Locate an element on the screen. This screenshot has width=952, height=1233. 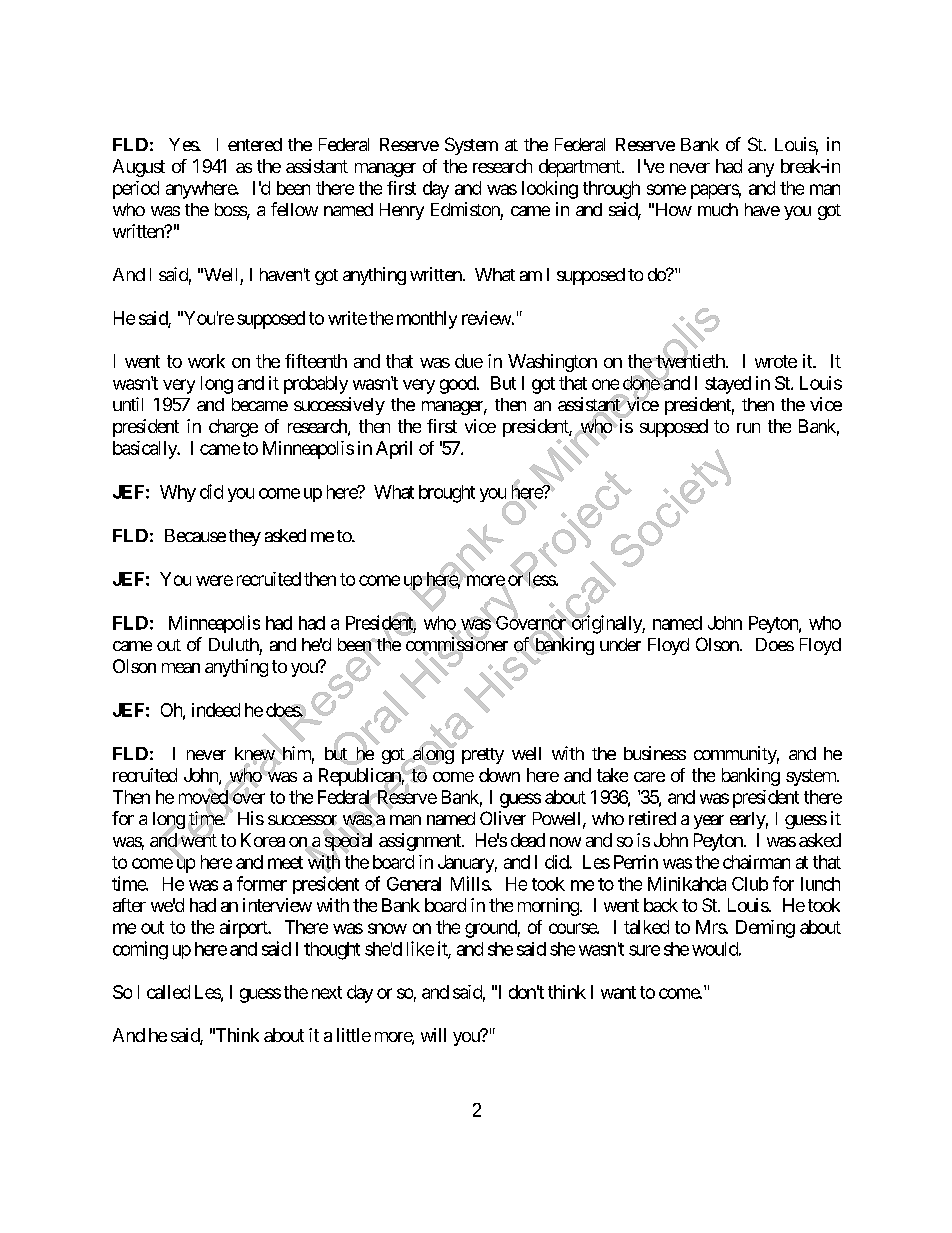
looking is located at coordinates (550, 190).
